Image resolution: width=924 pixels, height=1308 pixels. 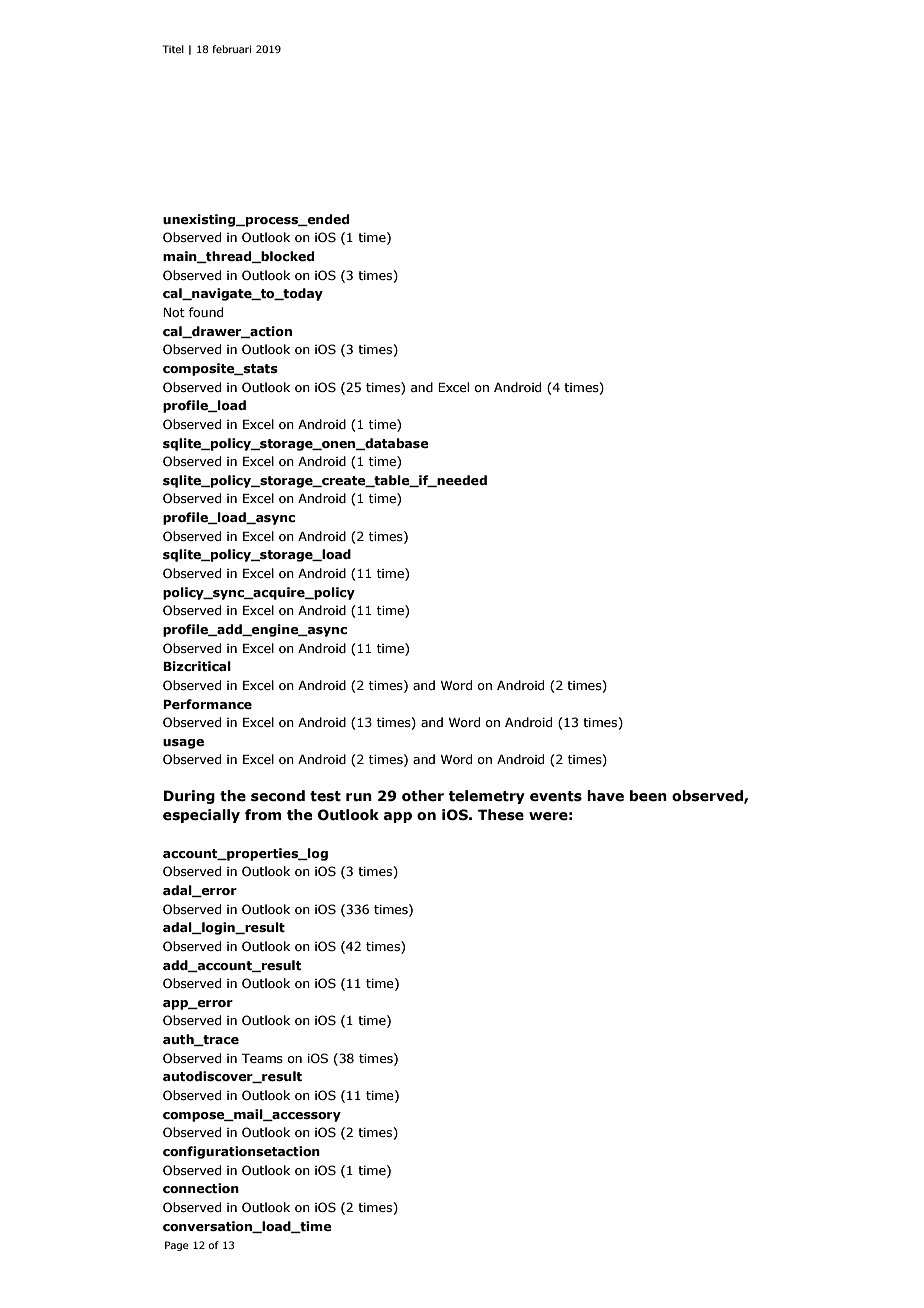 What do you see at coordinates (605, 796) in the image?
I see `have` at bounding box center [605, 796].
